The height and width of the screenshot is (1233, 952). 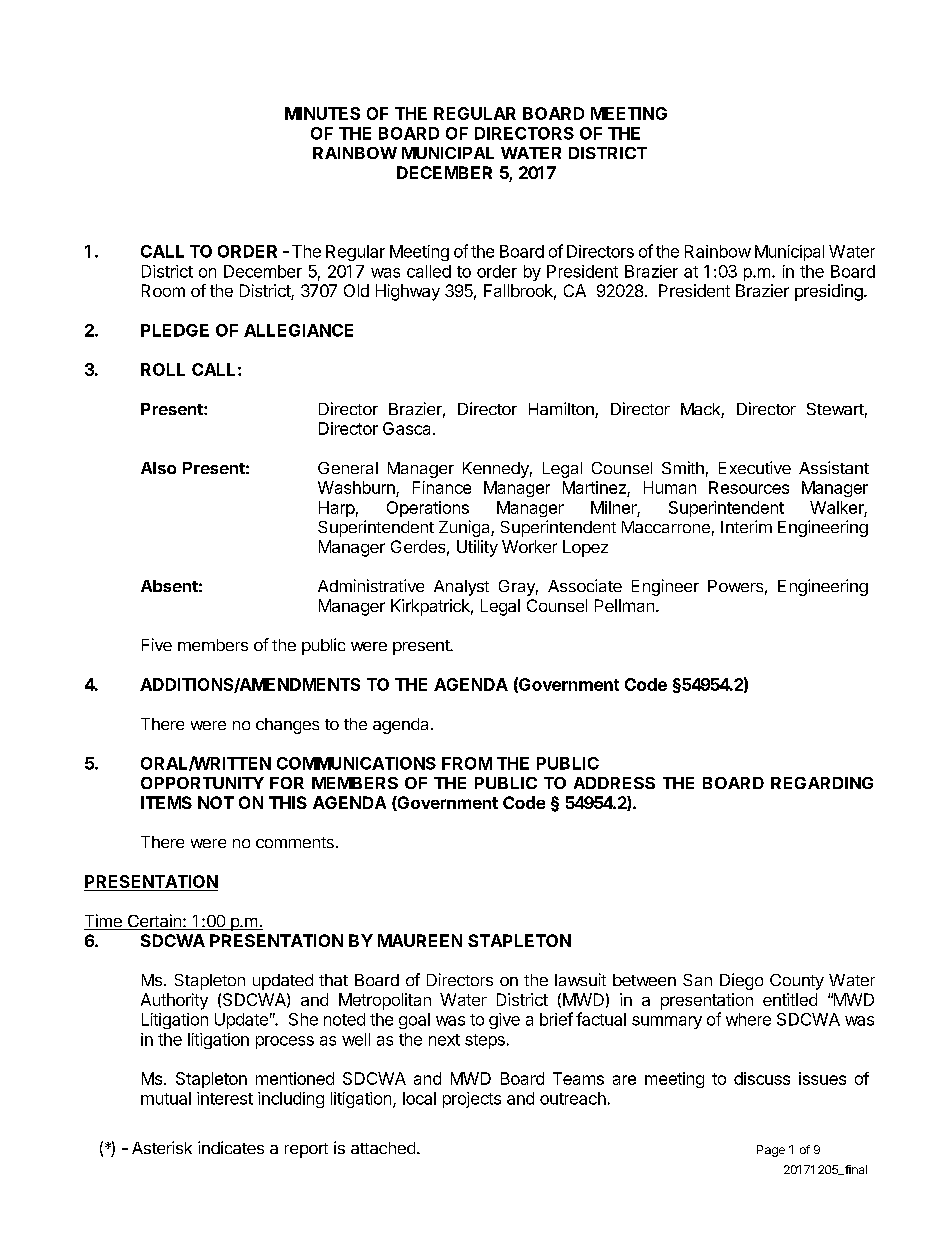 I want to click on Interim, so click(x=746, y=526).
